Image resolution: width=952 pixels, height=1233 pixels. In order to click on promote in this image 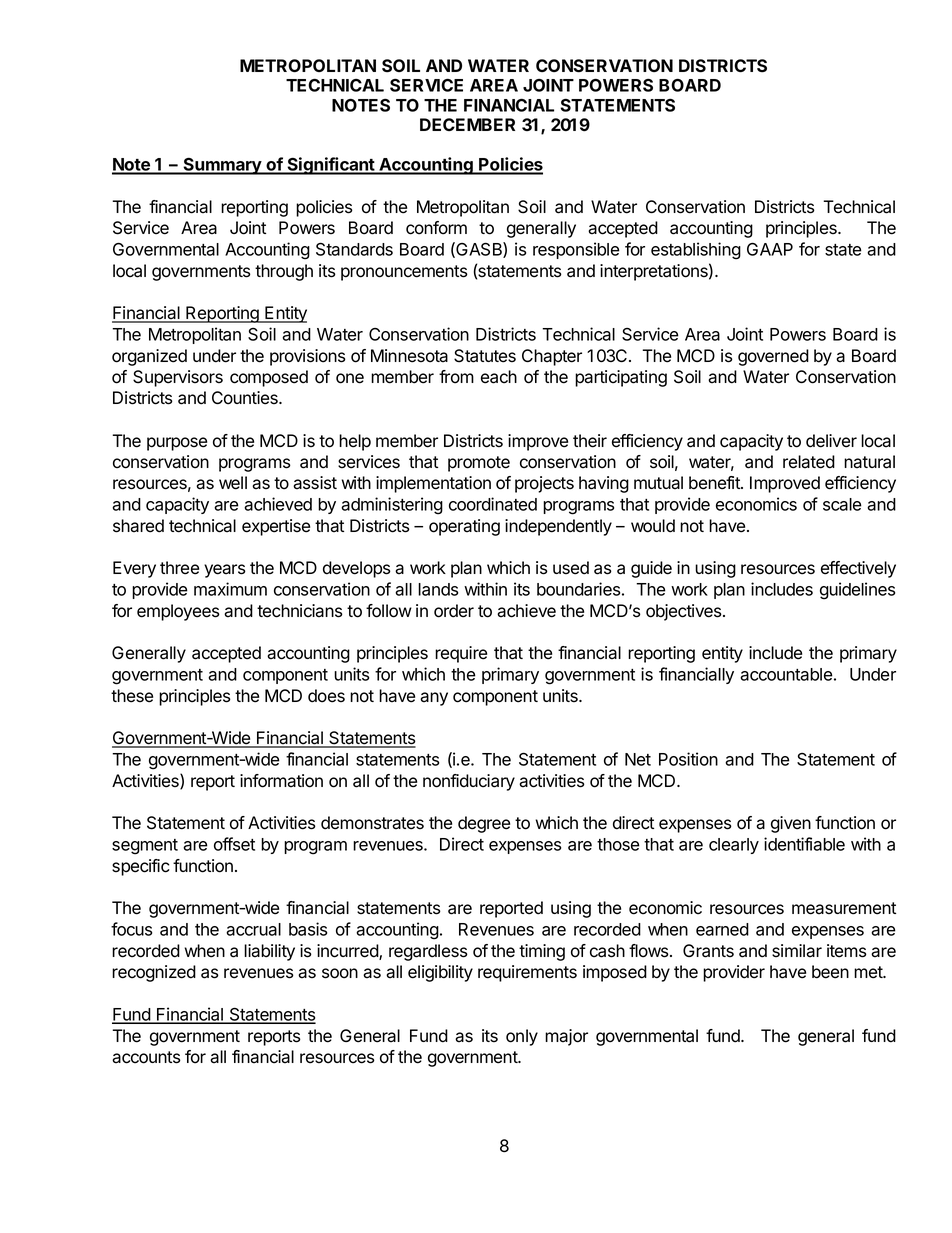, I will do `click(479, 464)`.
